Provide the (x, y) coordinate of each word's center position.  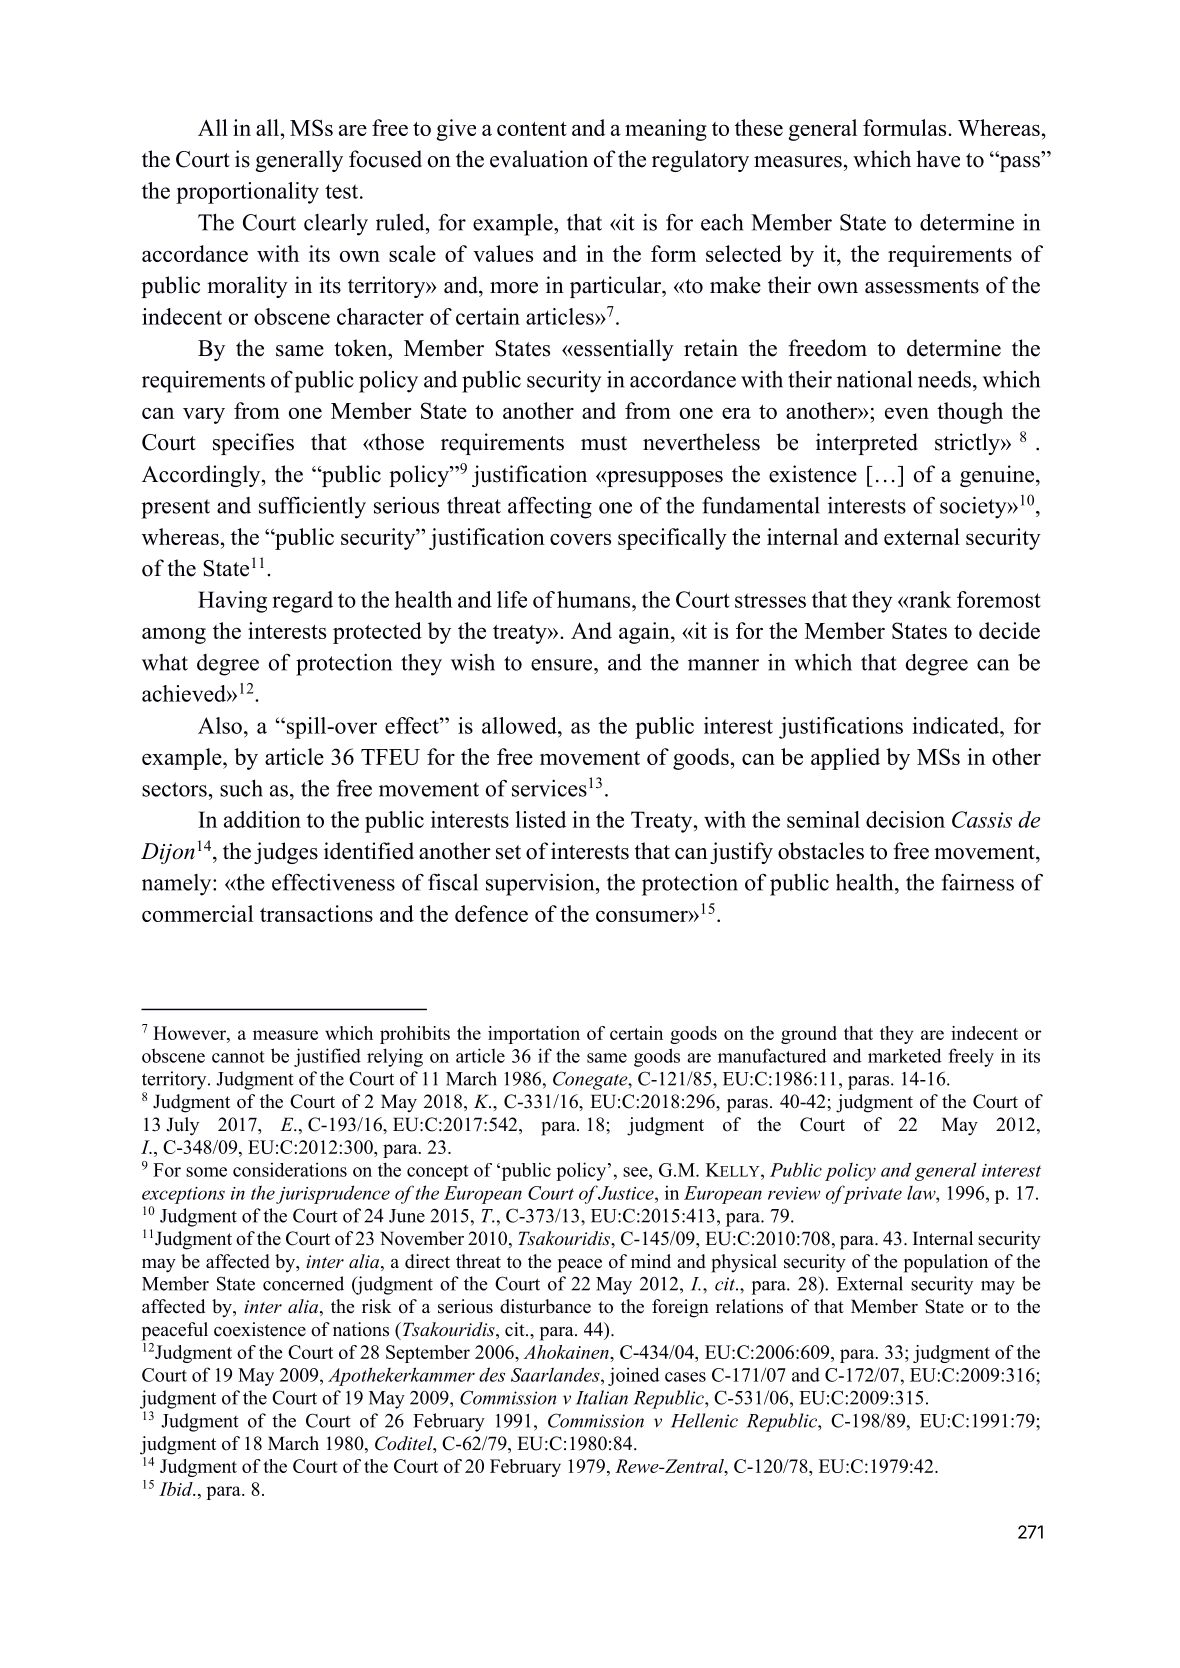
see (636, 1172)
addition (262, 819)
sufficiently (312, 507)
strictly (968, 444)
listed (540, 819)
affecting (550, 507)
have (938, 159)
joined (634, 1376)
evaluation (539, 159)
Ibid (177, 1489)
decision (905, 819)
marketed (905, 1055)
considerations (290, 1169)
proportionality (247, 193)
